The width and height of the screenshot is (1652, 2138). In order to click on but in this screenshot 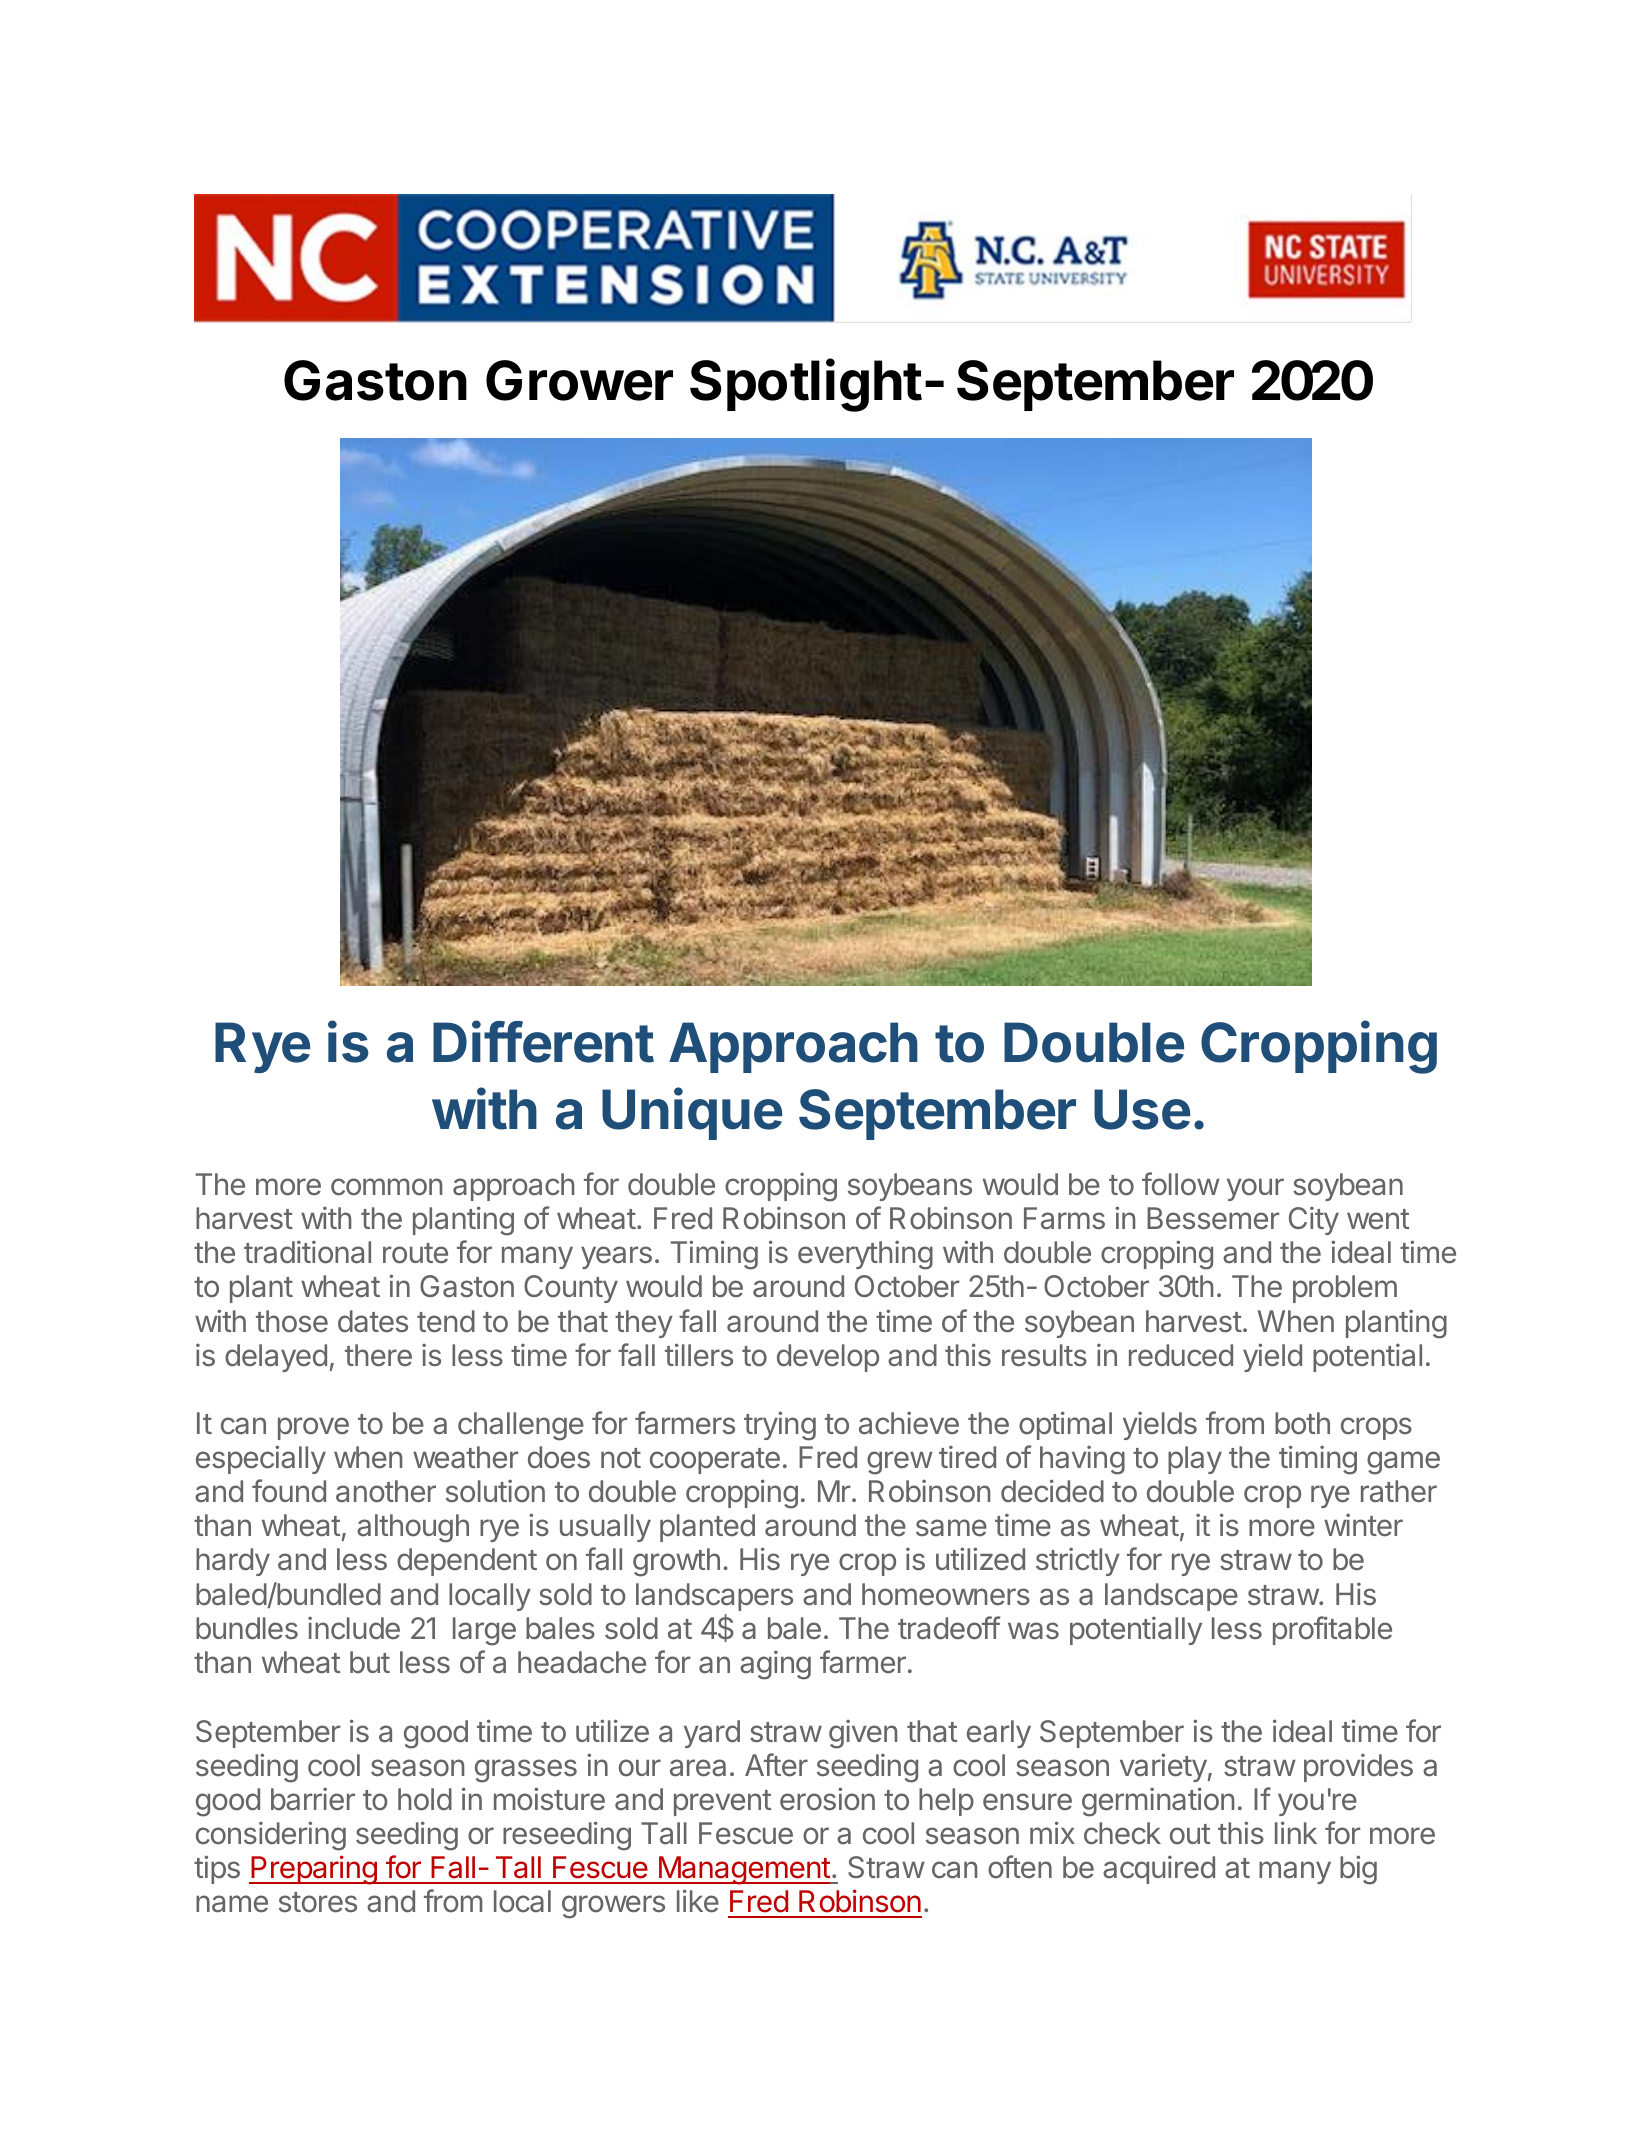, I will do `click(370, 1662)`.
